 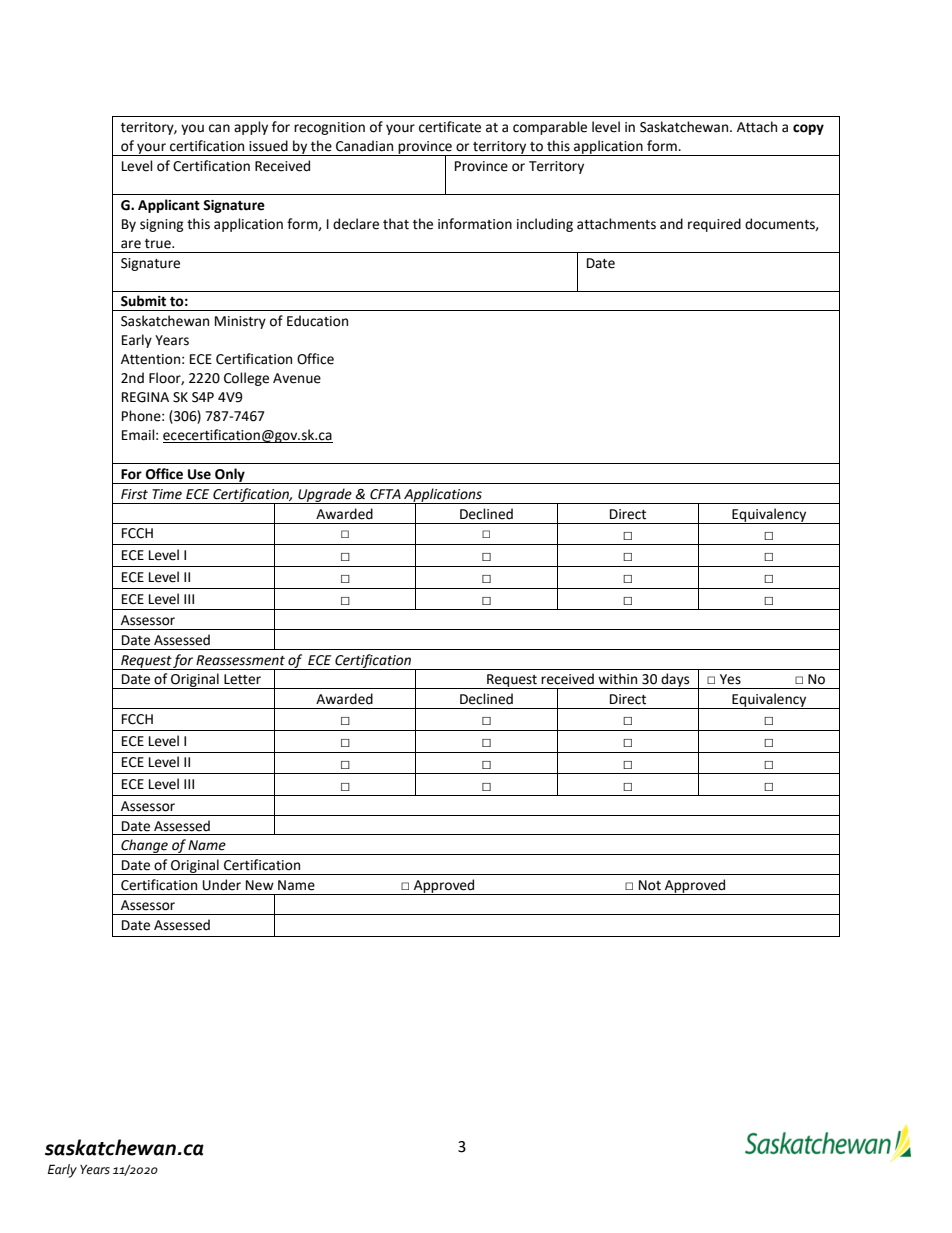 I want to click on College, so click(x=246, y=379).
